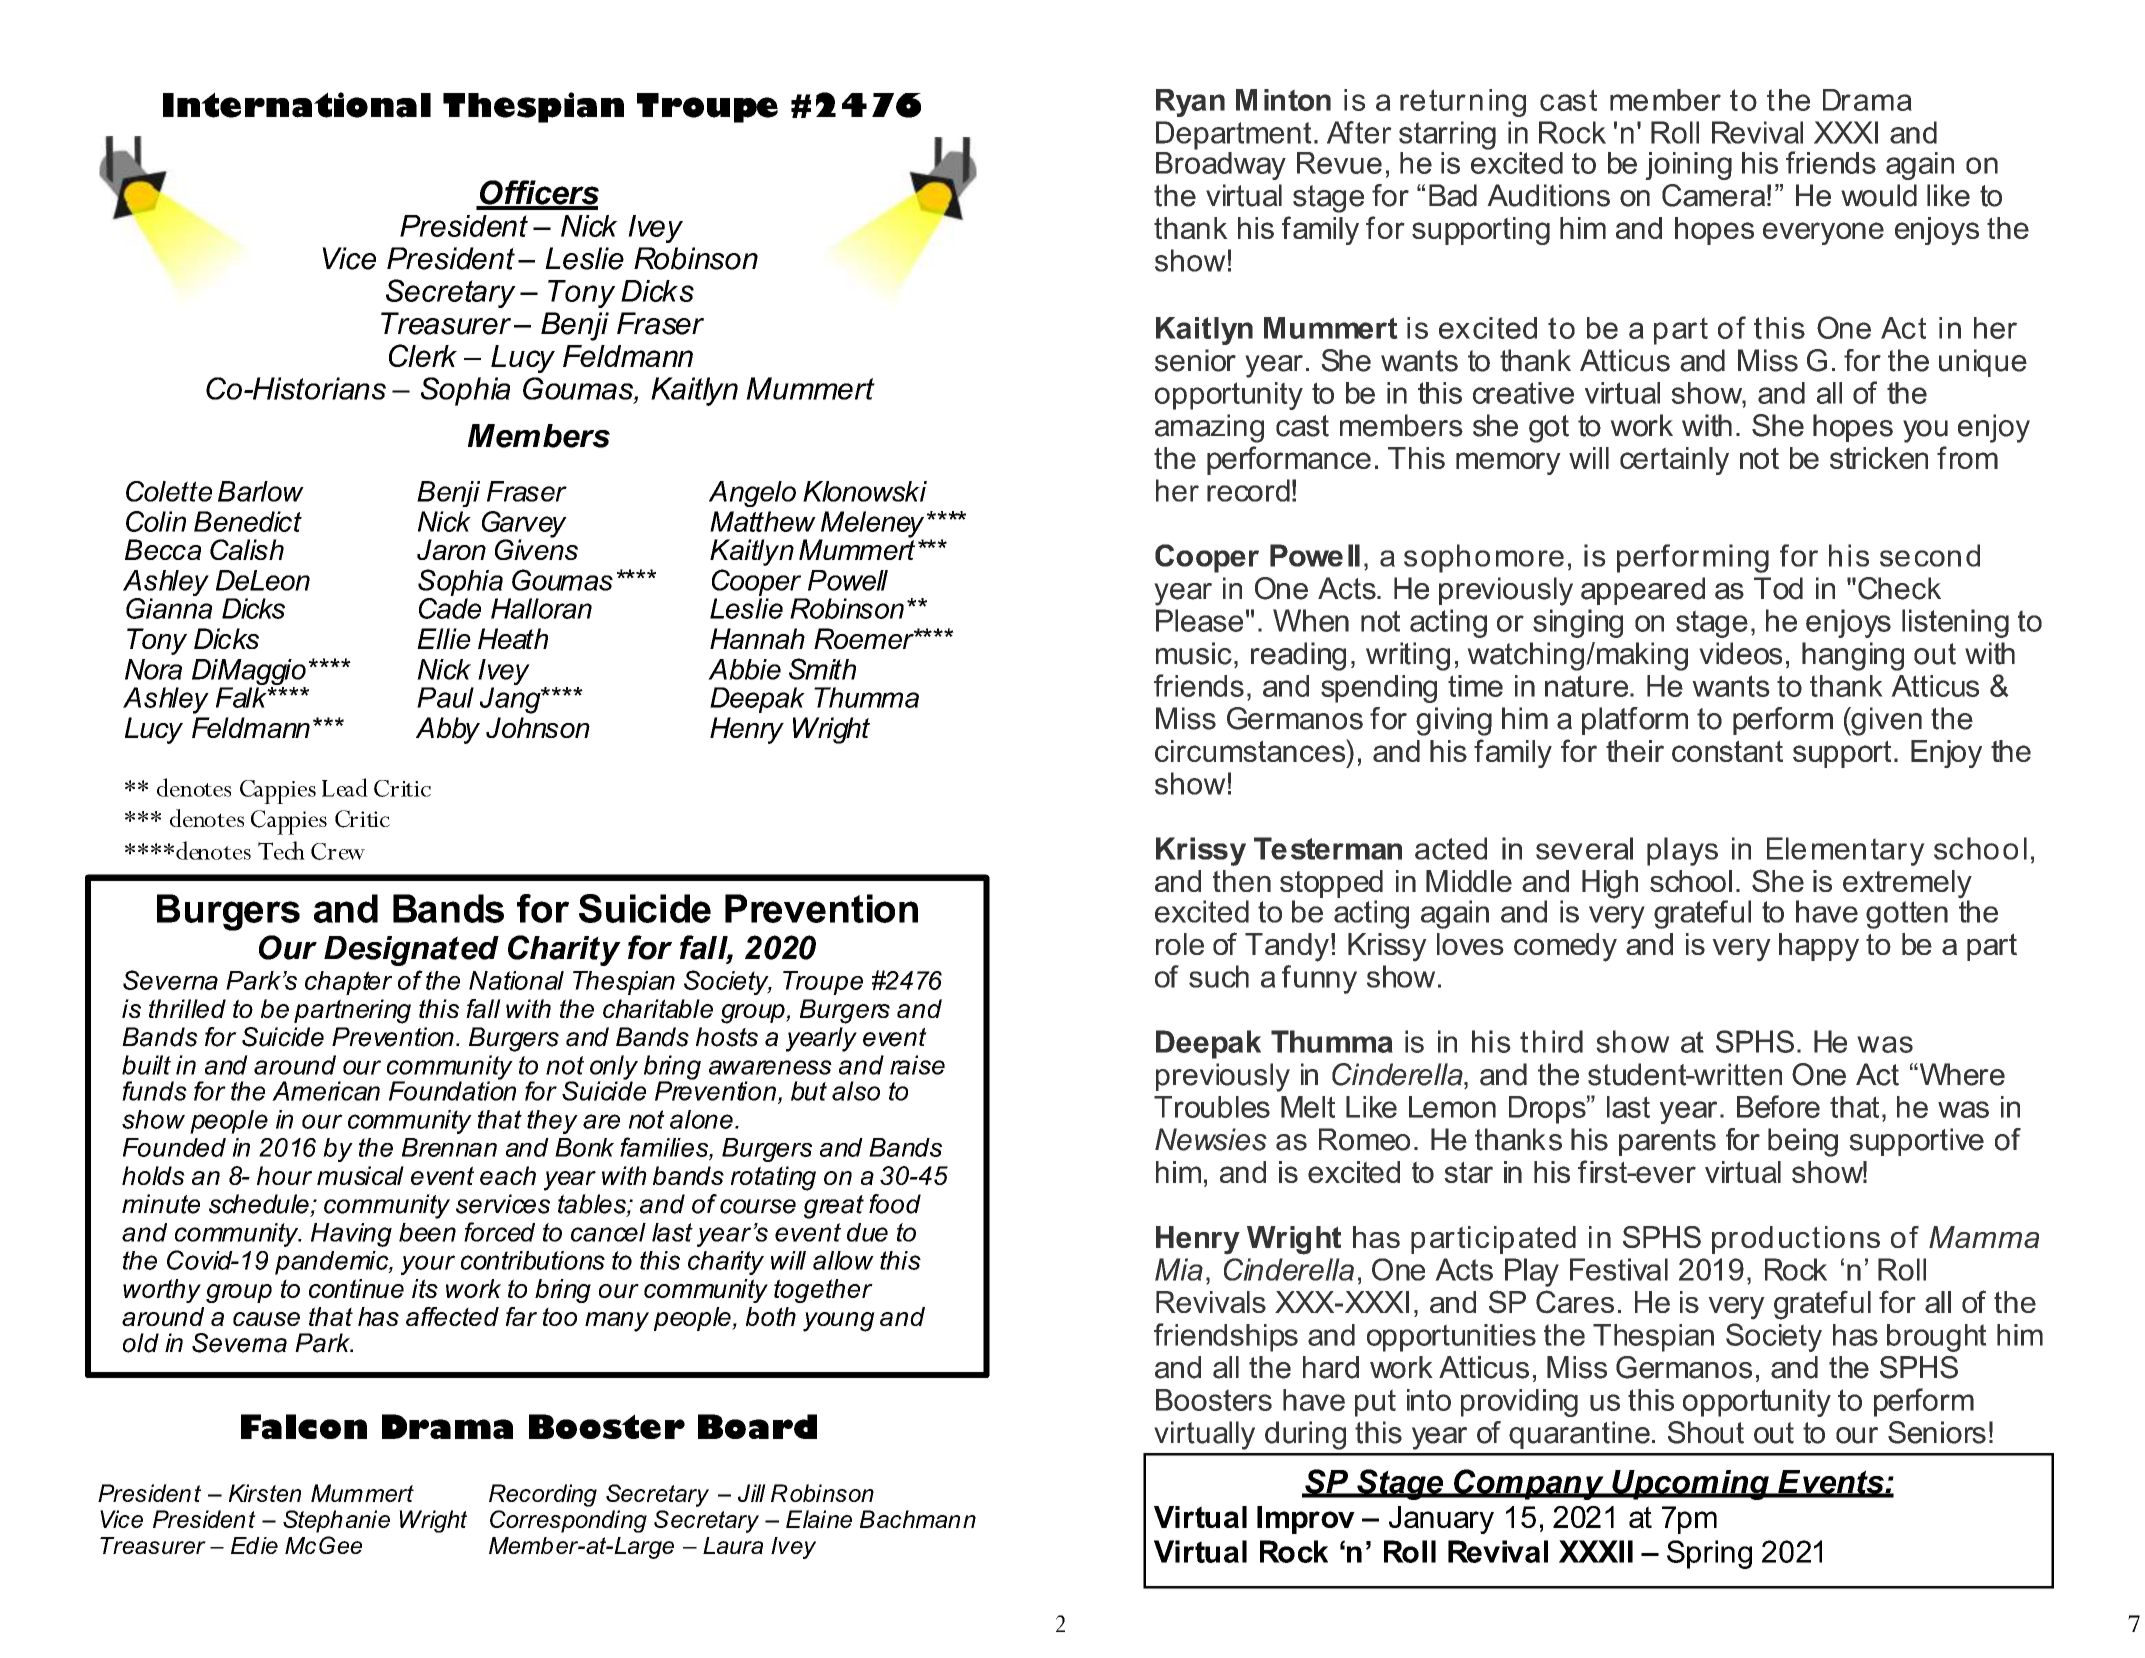  Describe the element at coordinates (1199, 620) in the screenshot. I see `Please` at that location.
